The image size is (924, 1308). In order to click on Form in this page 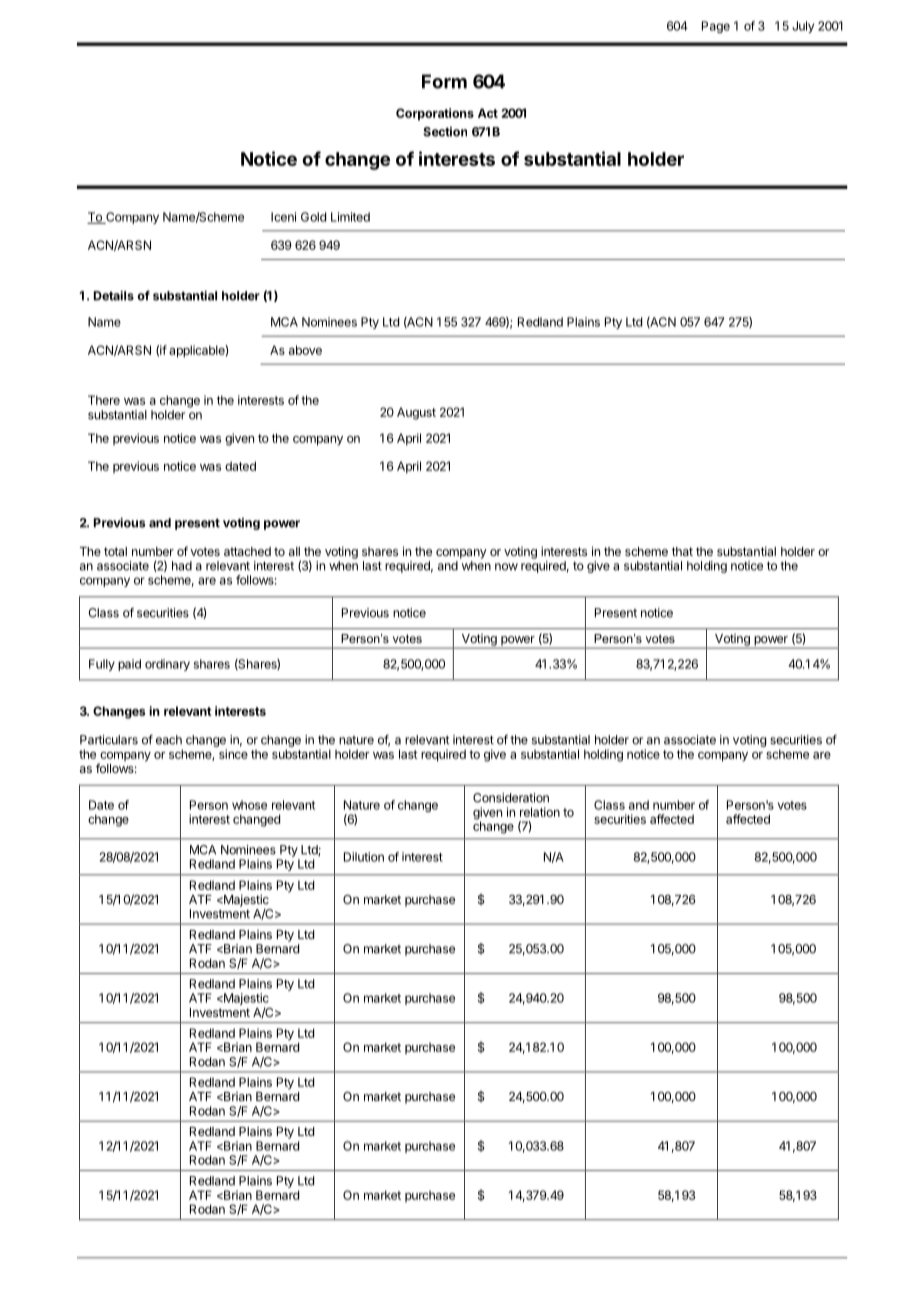, I will do `click(444, 81)`.
